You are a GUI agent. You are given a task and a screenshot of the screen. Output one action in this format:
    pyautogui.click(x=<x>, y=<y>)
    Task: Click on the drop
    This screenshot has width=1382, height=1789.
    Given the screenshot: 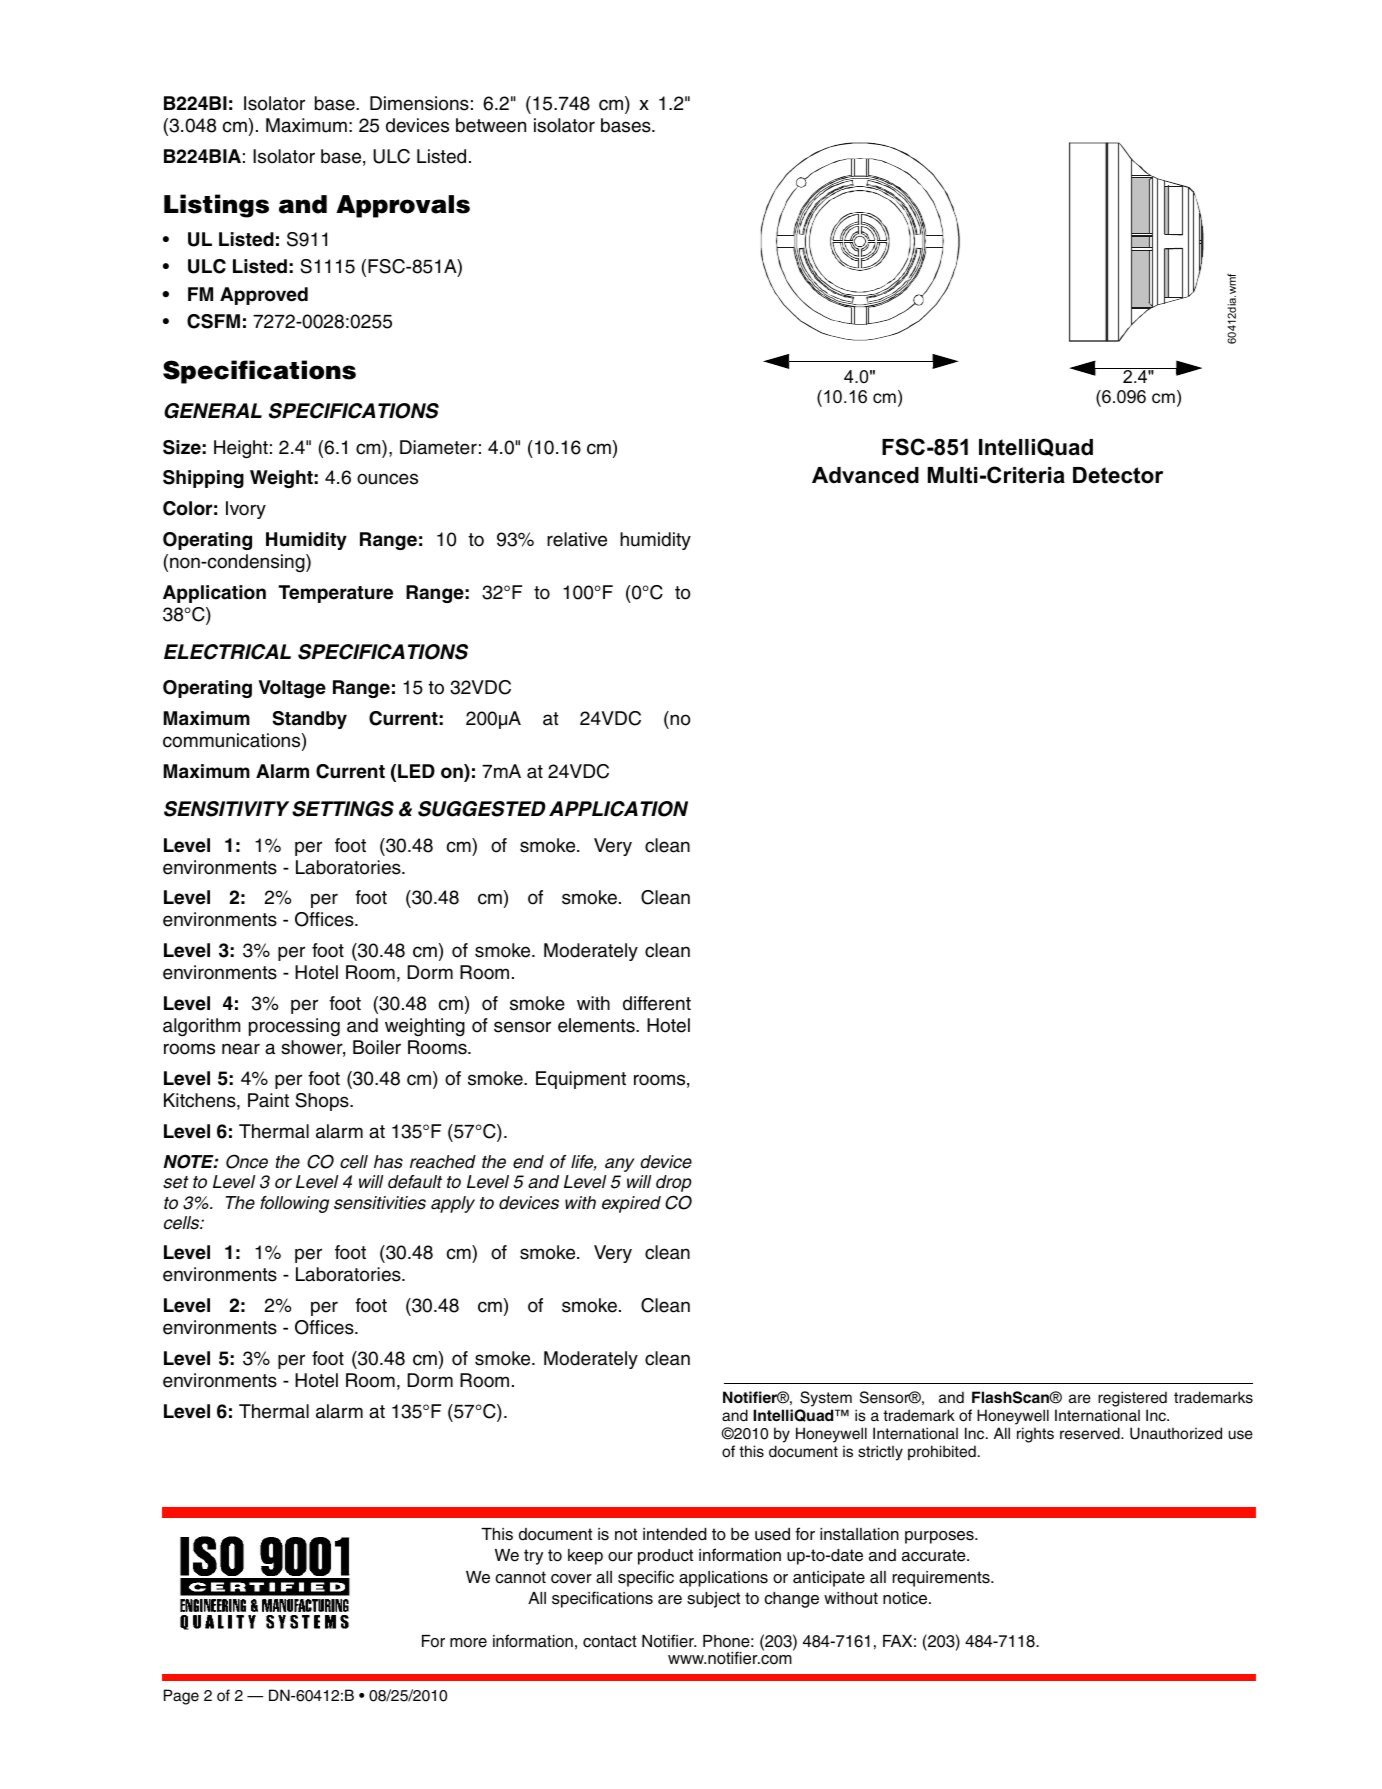 What is the action you would take?
    pyautogui.click(x=674, y=1183)
